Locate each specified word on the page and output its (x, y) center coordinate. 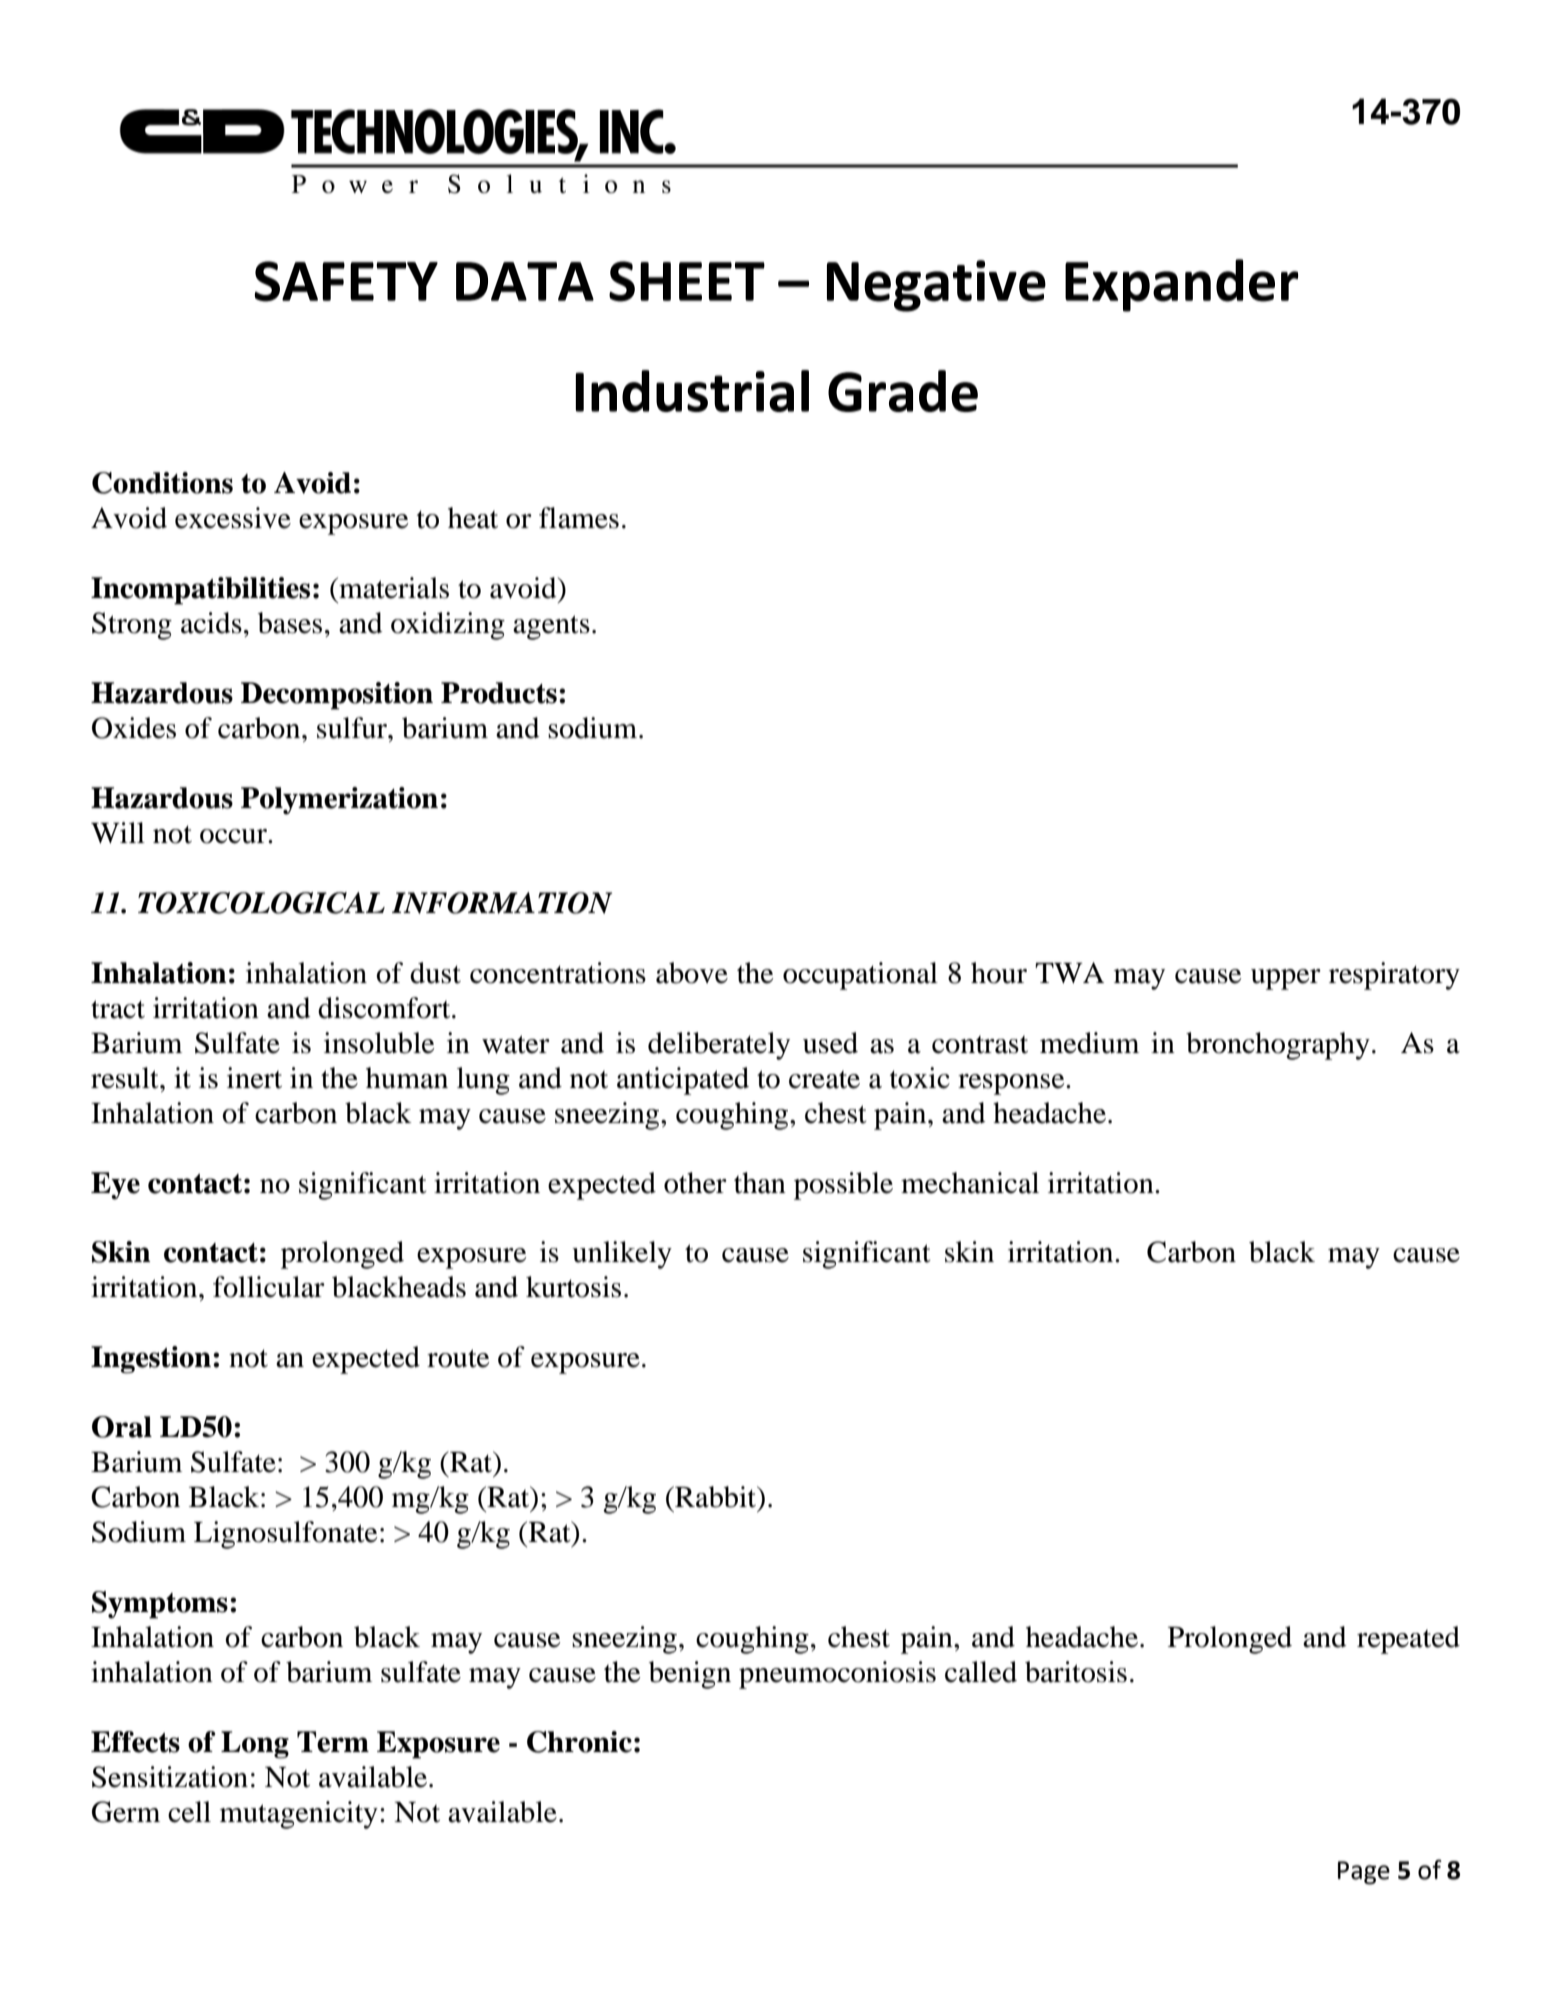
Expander (1181, 285)
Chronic (579, 1742)
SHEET (687, 281)
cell (189, 1812)
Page (1364, 1873)
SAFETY (346, 281)
